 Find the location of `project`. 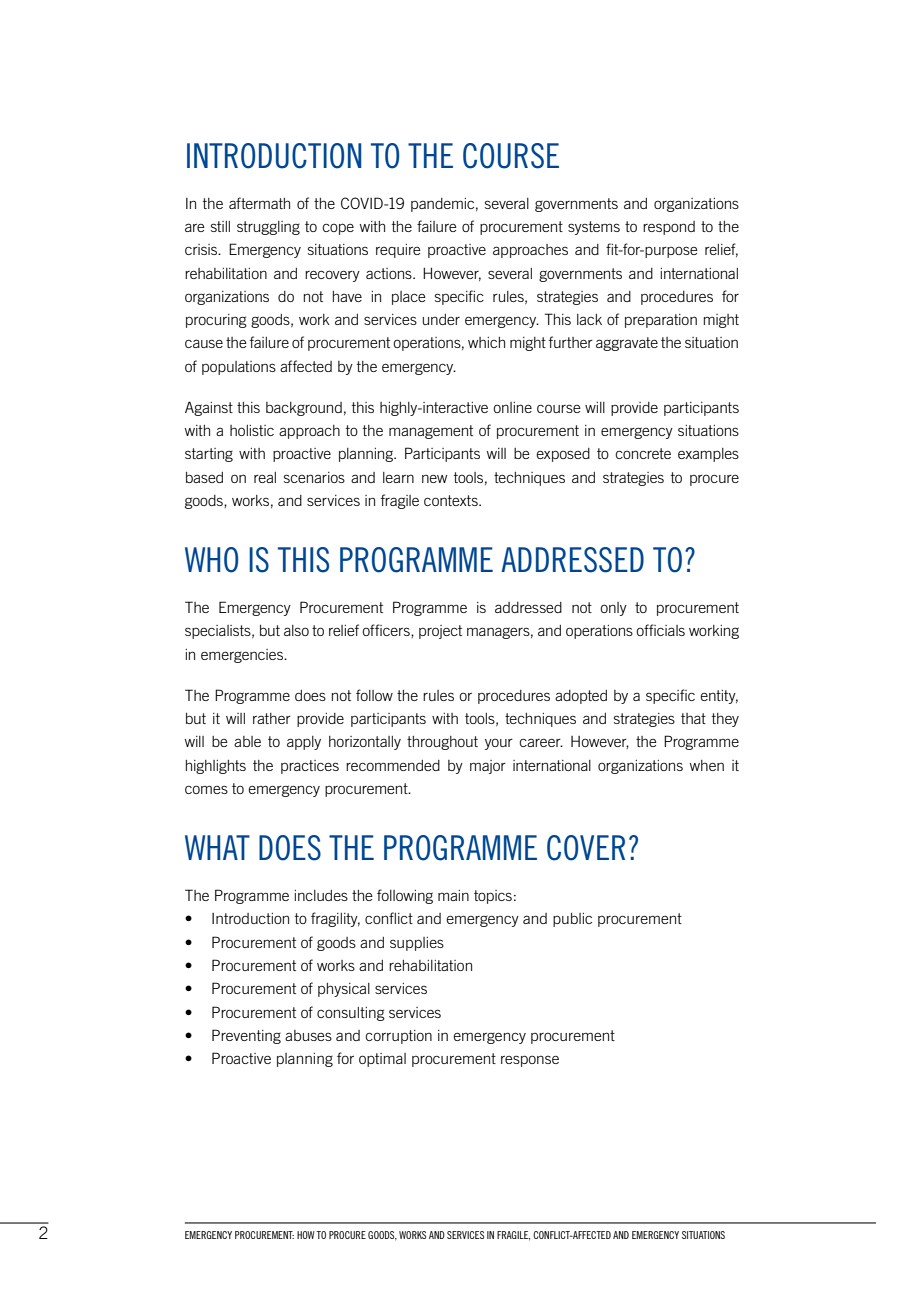

project is located at coordinates (440, 632).
